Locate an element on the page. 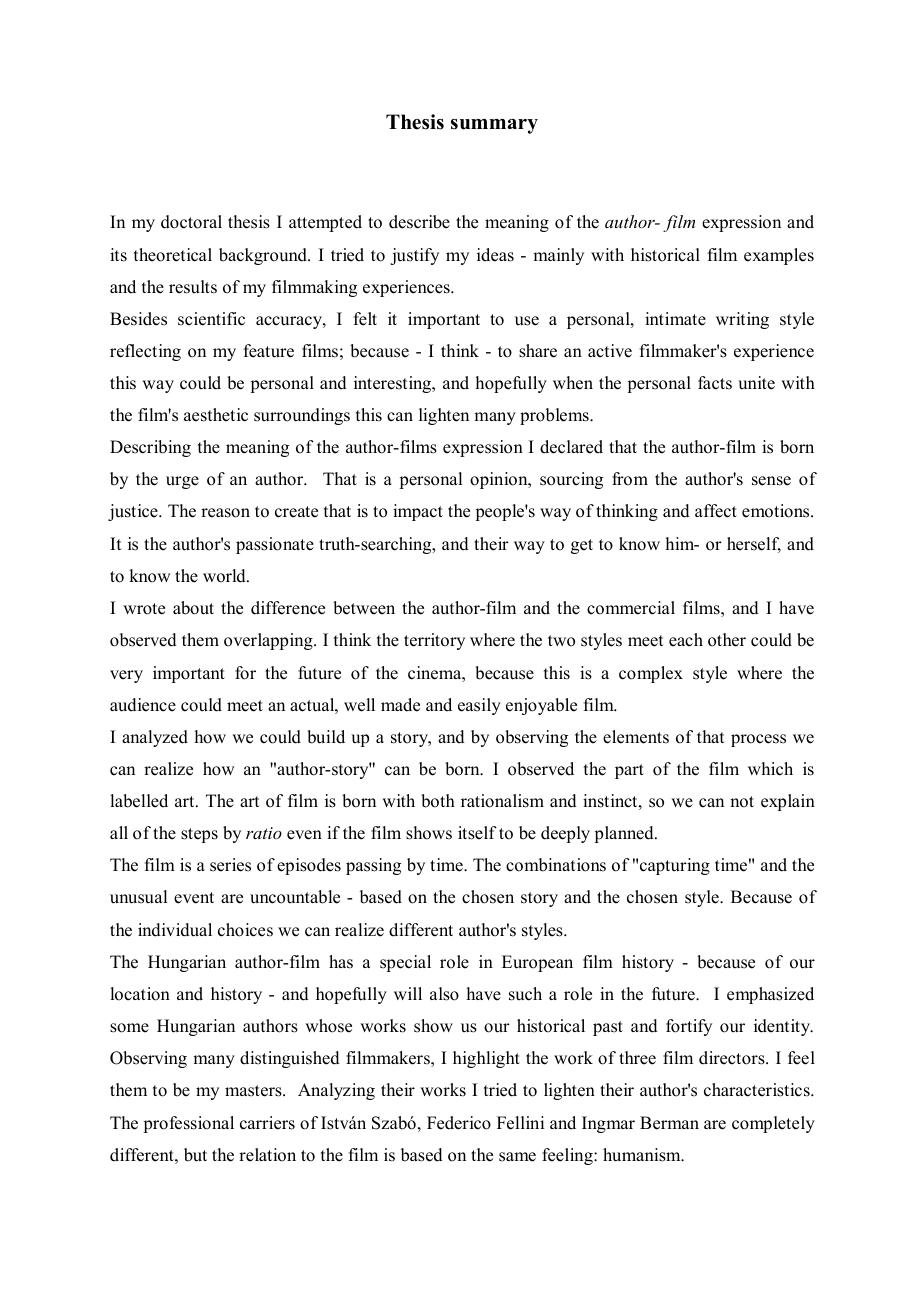 The width and height of the page is (924, 1308). other is located at coordinates (727, 640).
